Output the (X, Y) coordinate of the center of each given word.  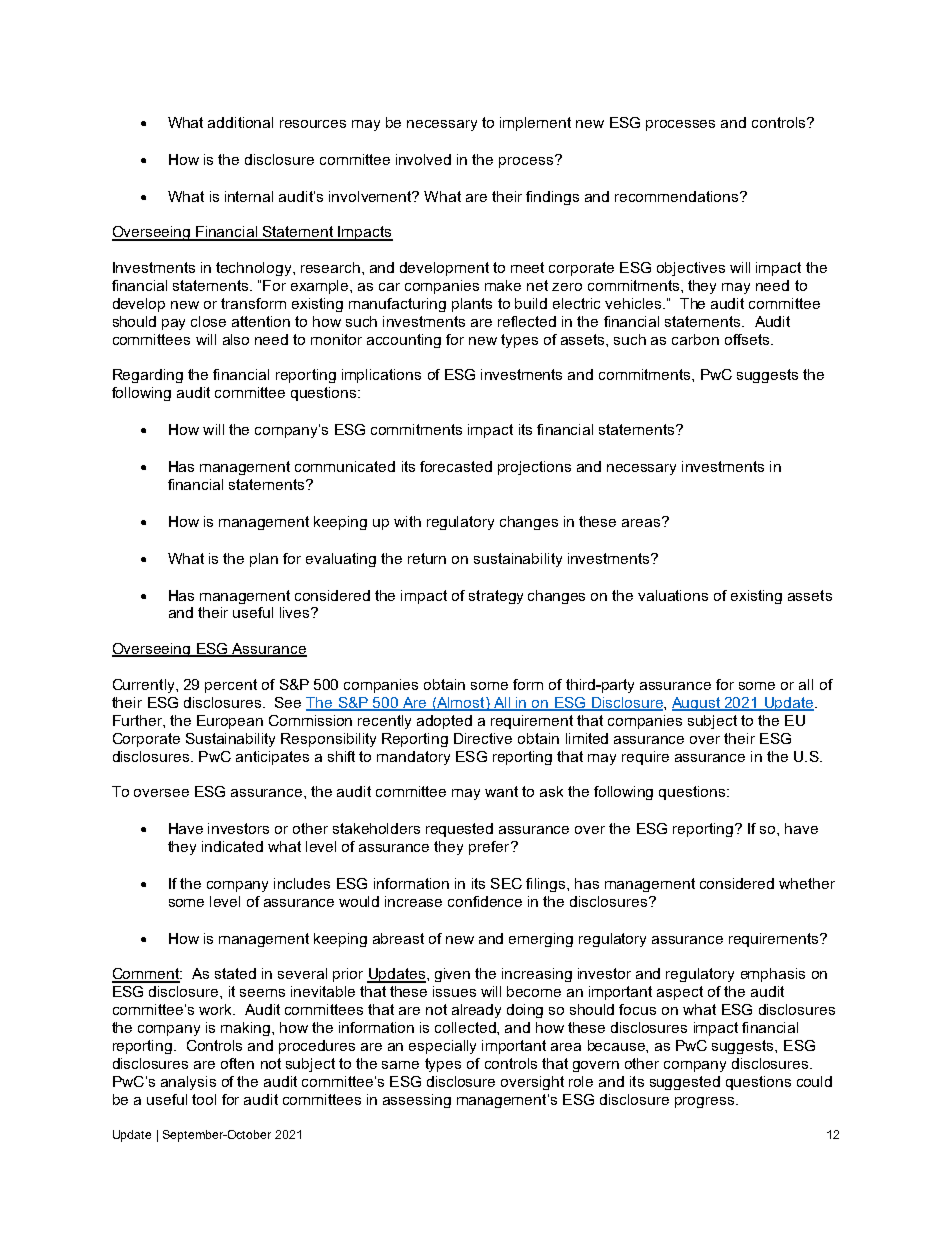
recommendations (676, 196)
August (697, 704)
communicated (345, 466)
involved (423, 159)
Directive (483, 738)
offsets (748, 339)
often (237, 1063)
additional (240, 122)
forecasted (456, 466)
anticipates (272, 758)
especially (442, 1047)
